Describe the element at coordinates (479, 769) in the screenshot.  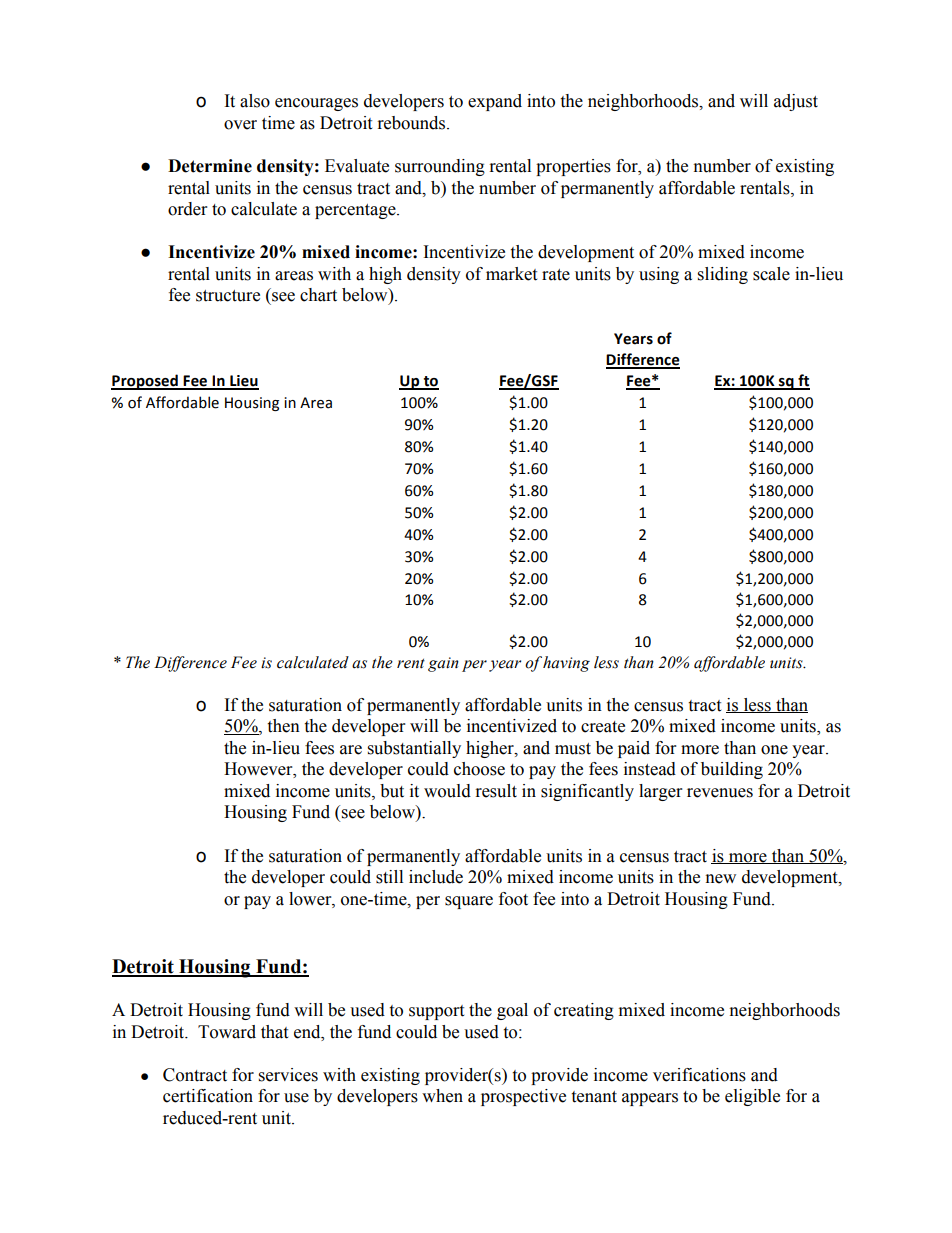
I see `choose` at that location.
